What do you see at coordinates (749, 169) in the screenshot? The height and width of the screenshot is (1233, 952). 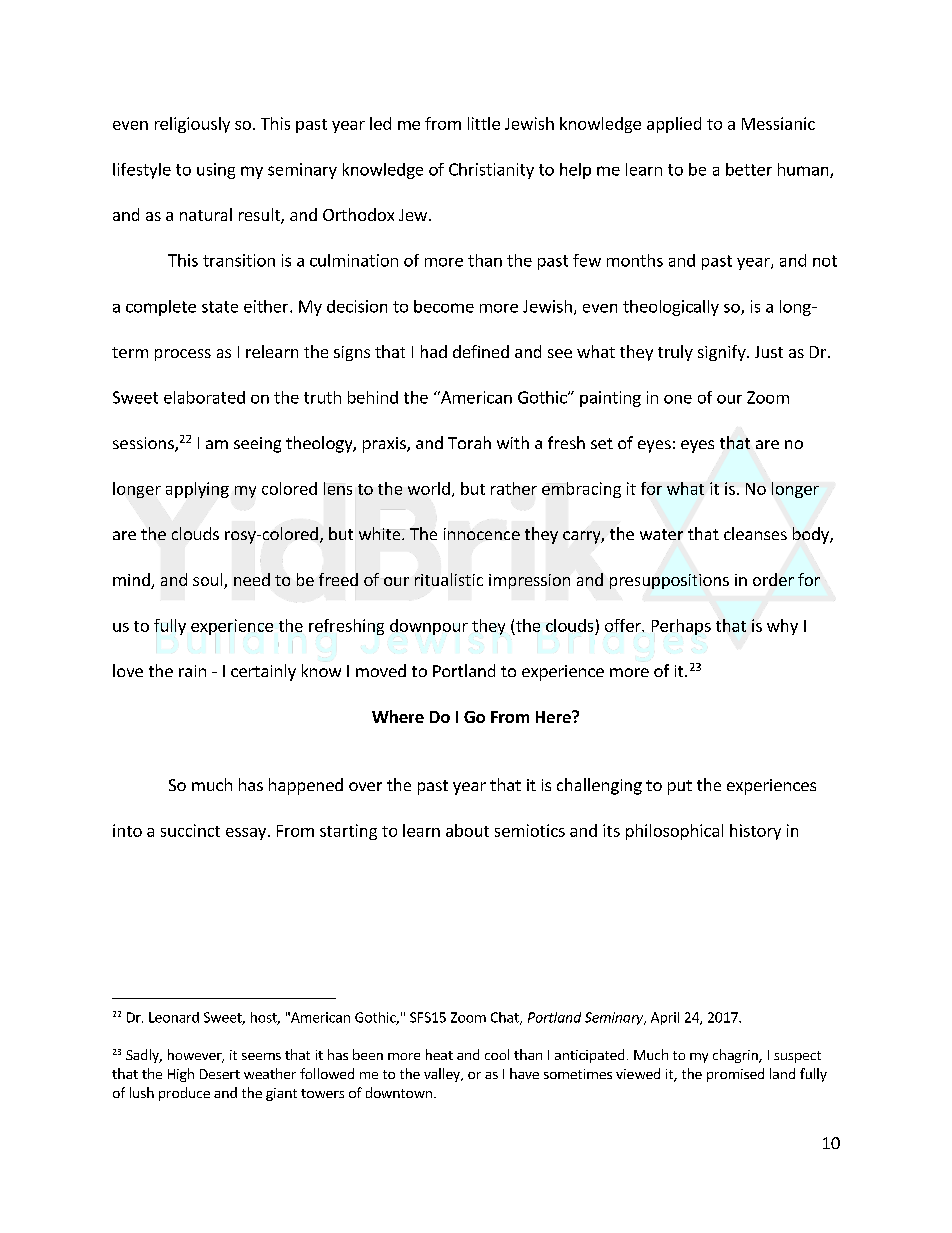 I see `better` at bounding box center [749, 169].
